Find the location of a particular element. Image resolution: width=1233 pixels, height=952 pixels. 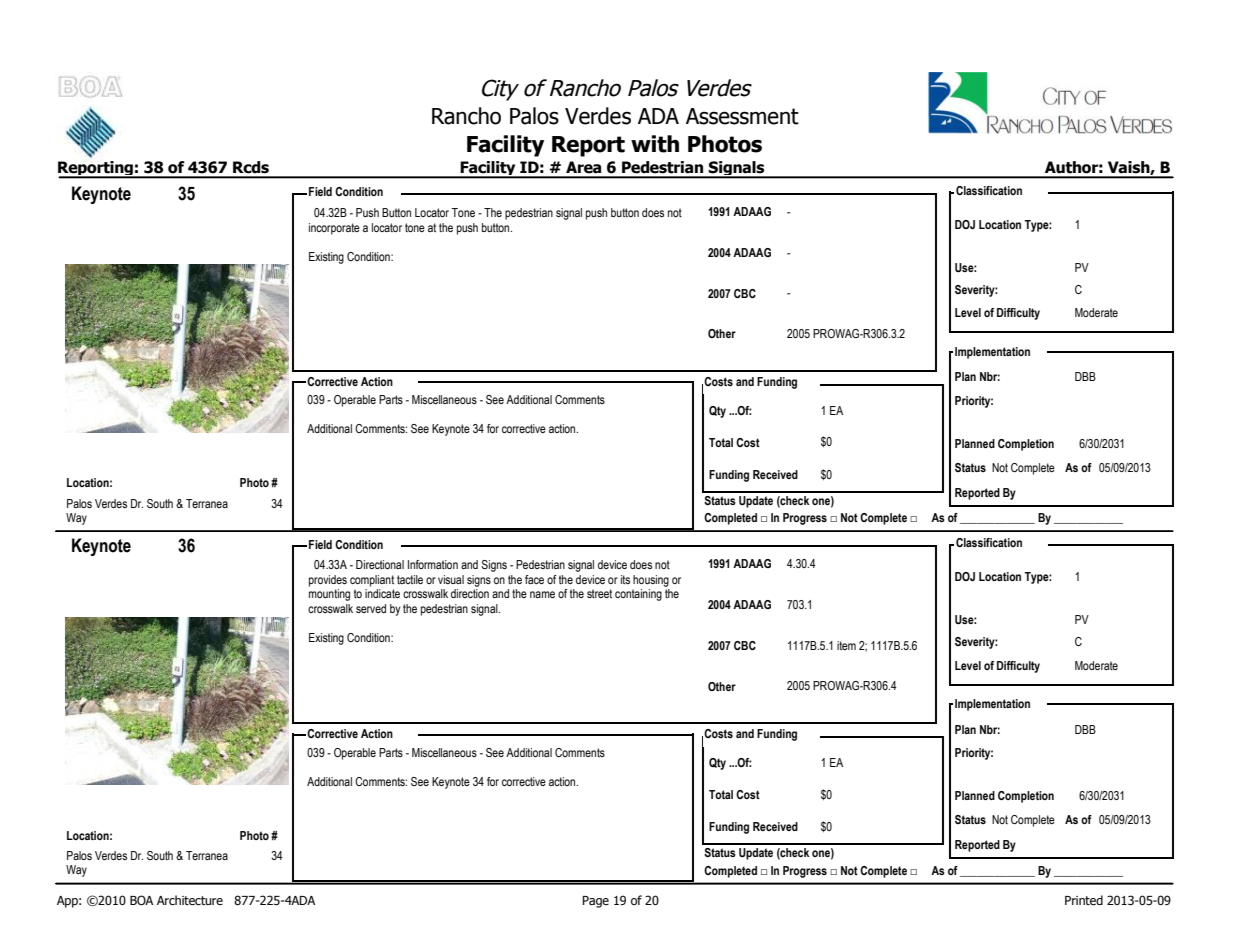

Page is located at coordinates (595, 902).
